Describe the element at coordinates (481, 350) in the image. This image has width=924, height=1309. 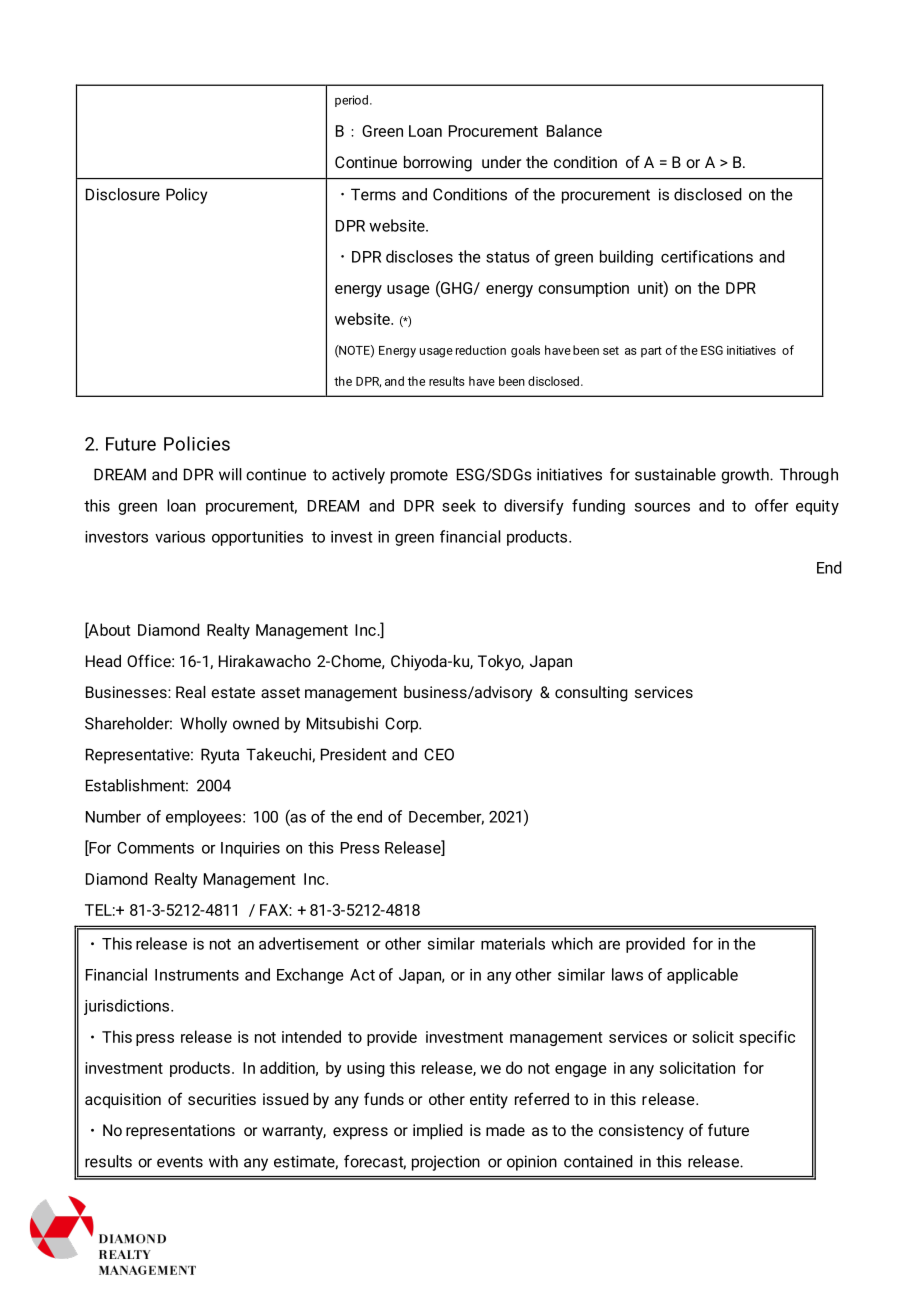
I see `reduction` at that location.
